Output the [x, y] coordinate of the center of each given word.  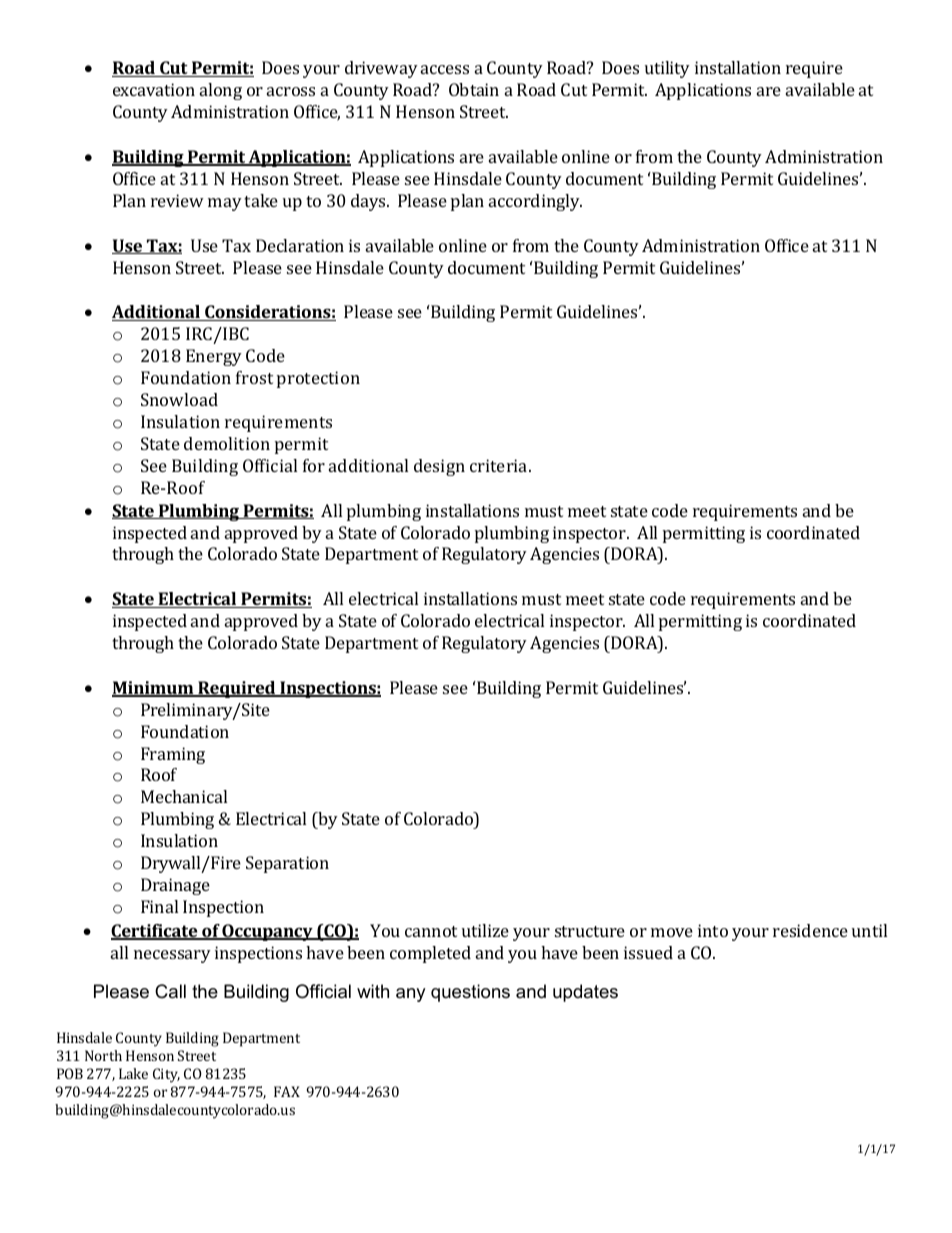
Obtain [474, 89]
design [439, 467]
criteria [500, 465]
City [166, 1075]
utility [667, 69]
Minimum [154, 689]
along [221, 91]
